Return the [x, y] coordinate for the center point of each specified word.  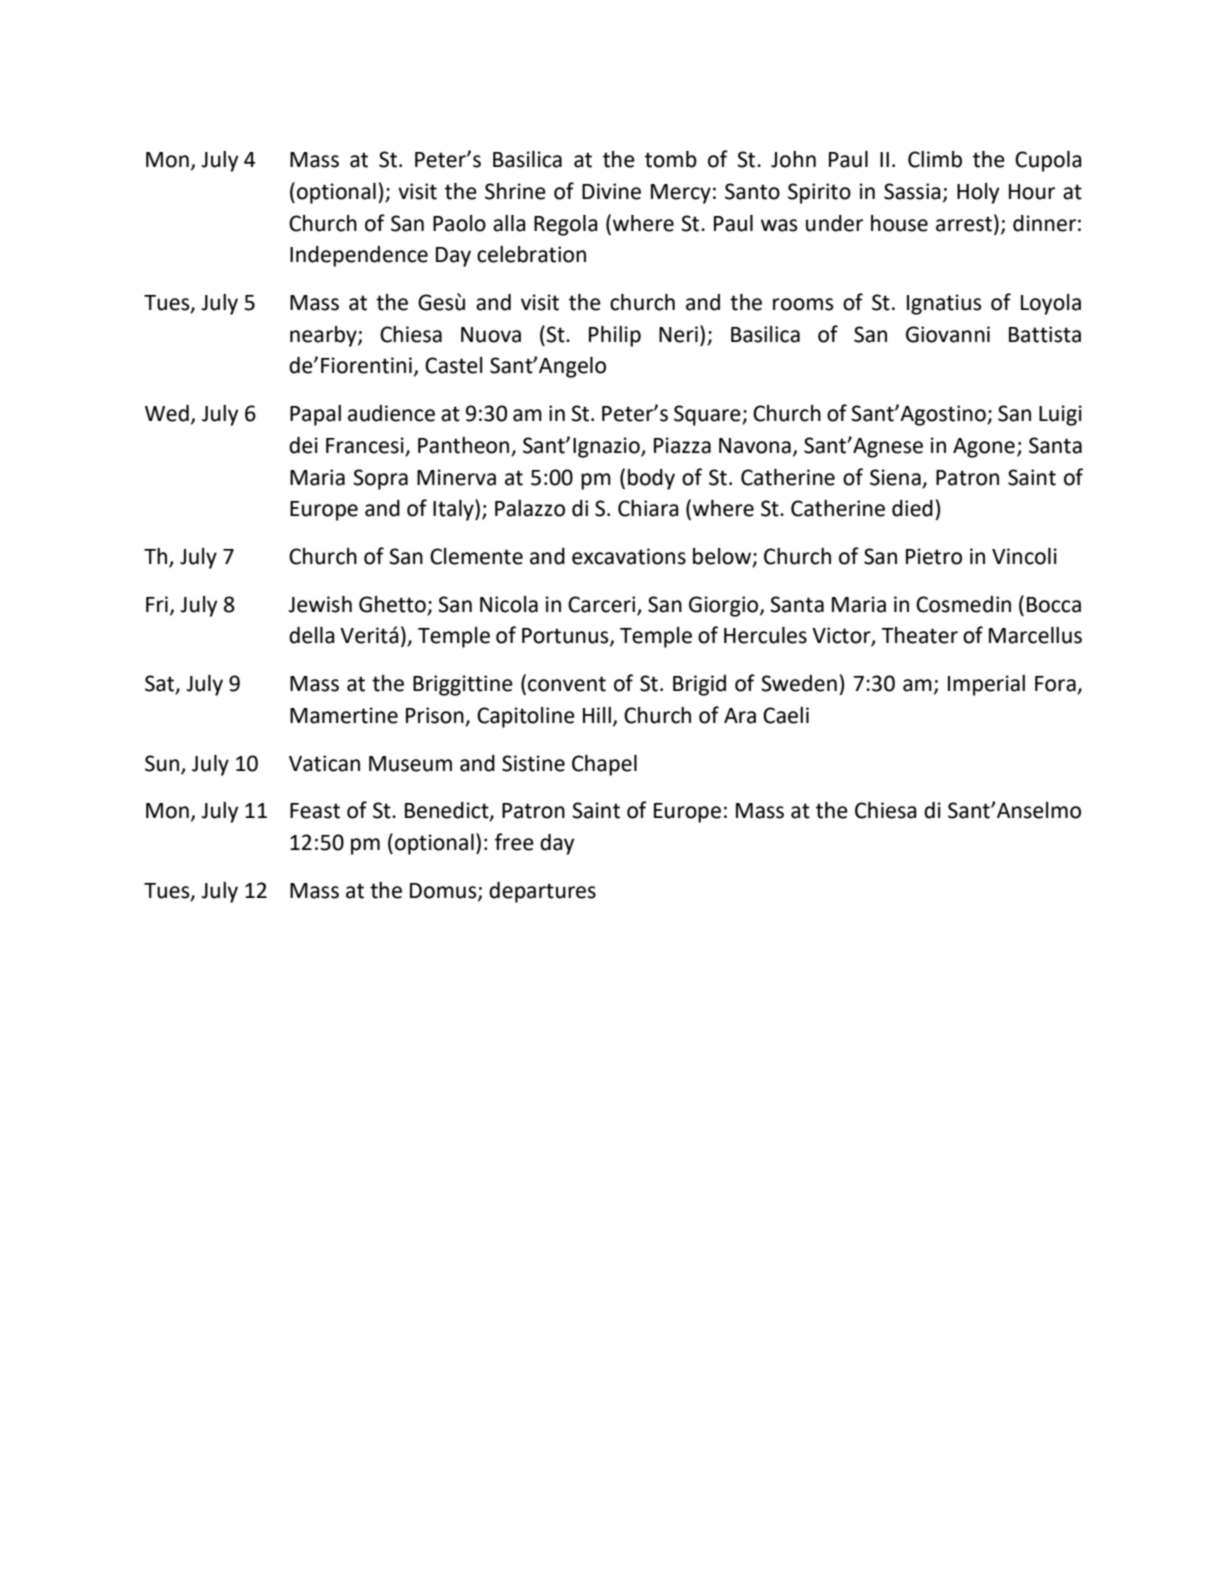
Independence [359, 256]
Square [708, 415]
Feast [315, 811]
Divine [611, 191]
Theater [919, 635]
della [312, 635]
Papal [315, 415]
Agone [984, 448]
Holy [978, 193]
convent [567, 684]
